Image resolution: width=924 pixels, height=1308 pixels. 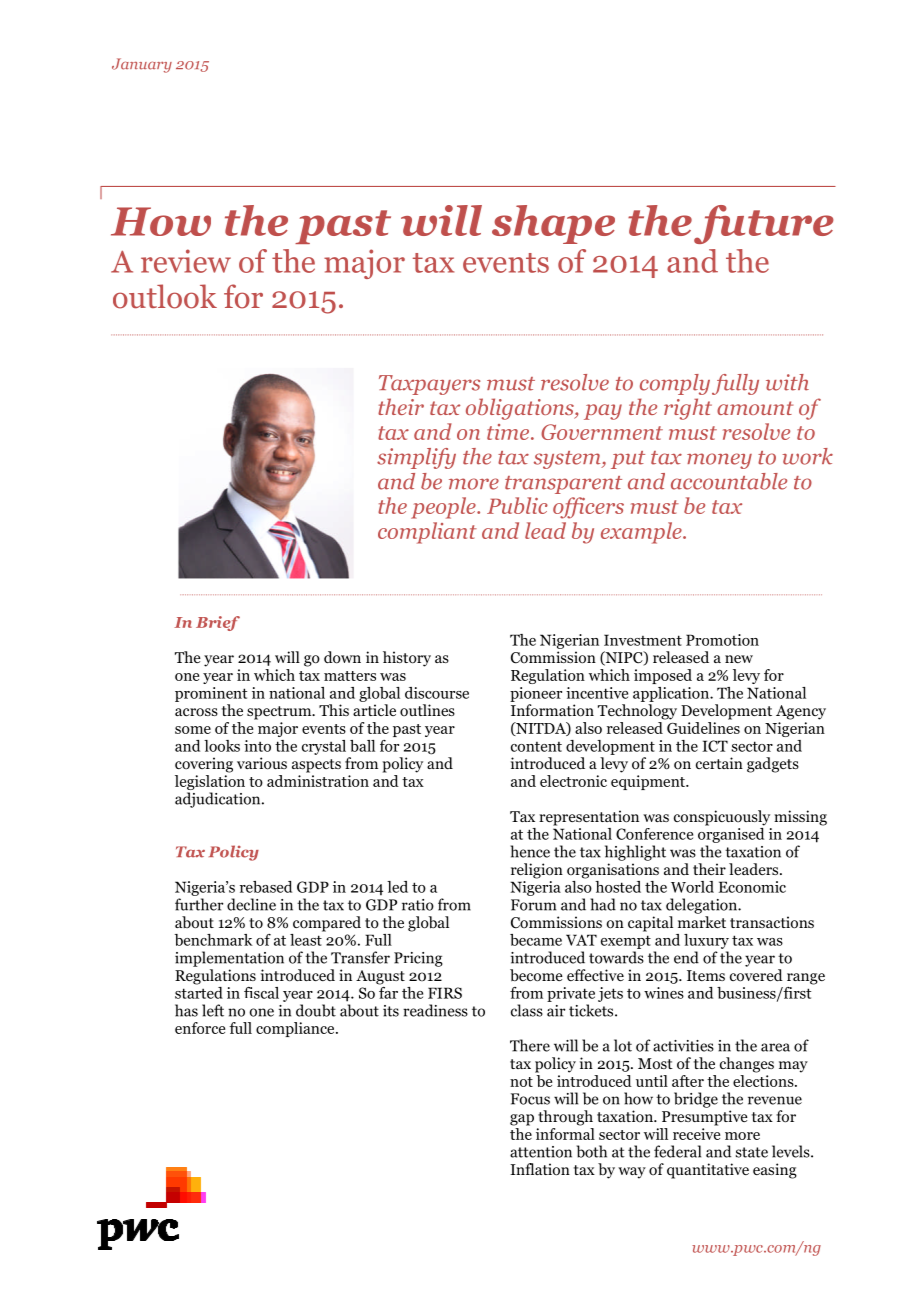 I want to click on conspicuously, so click(x=722, y=818).
